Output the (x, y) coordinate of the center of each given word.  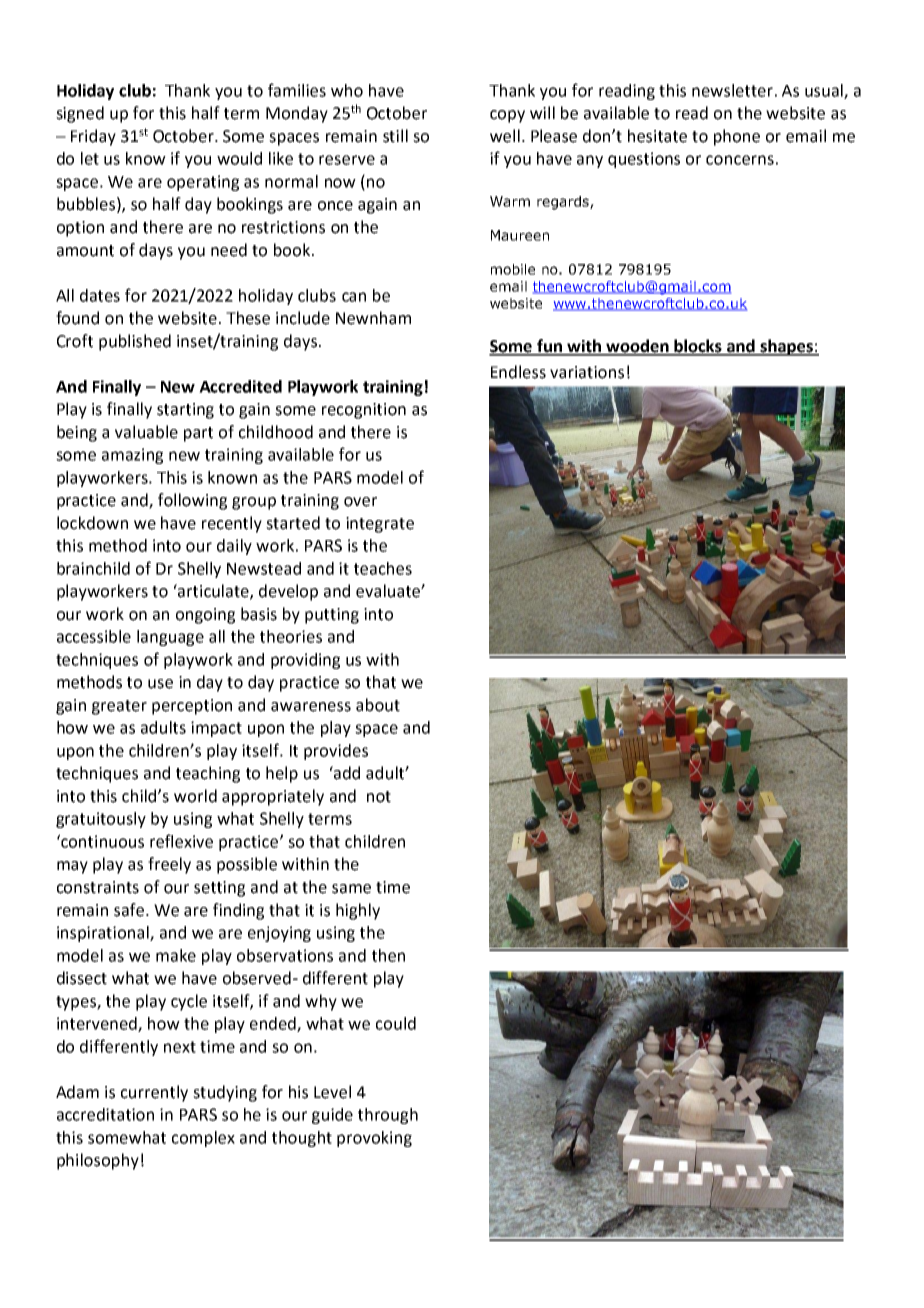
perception (192, 707)
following (192, 501)
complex (203, 1139)
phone (737, 137)
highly (358, 911)
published (135, 342)
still (395, 136)
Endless (518, 372)
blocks (698, 347)
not (379, 797)
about (378, 705)
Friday (93, 137)
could (396, 1023)
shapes (786, 347)
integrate (380, 525)
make (176, 955)
